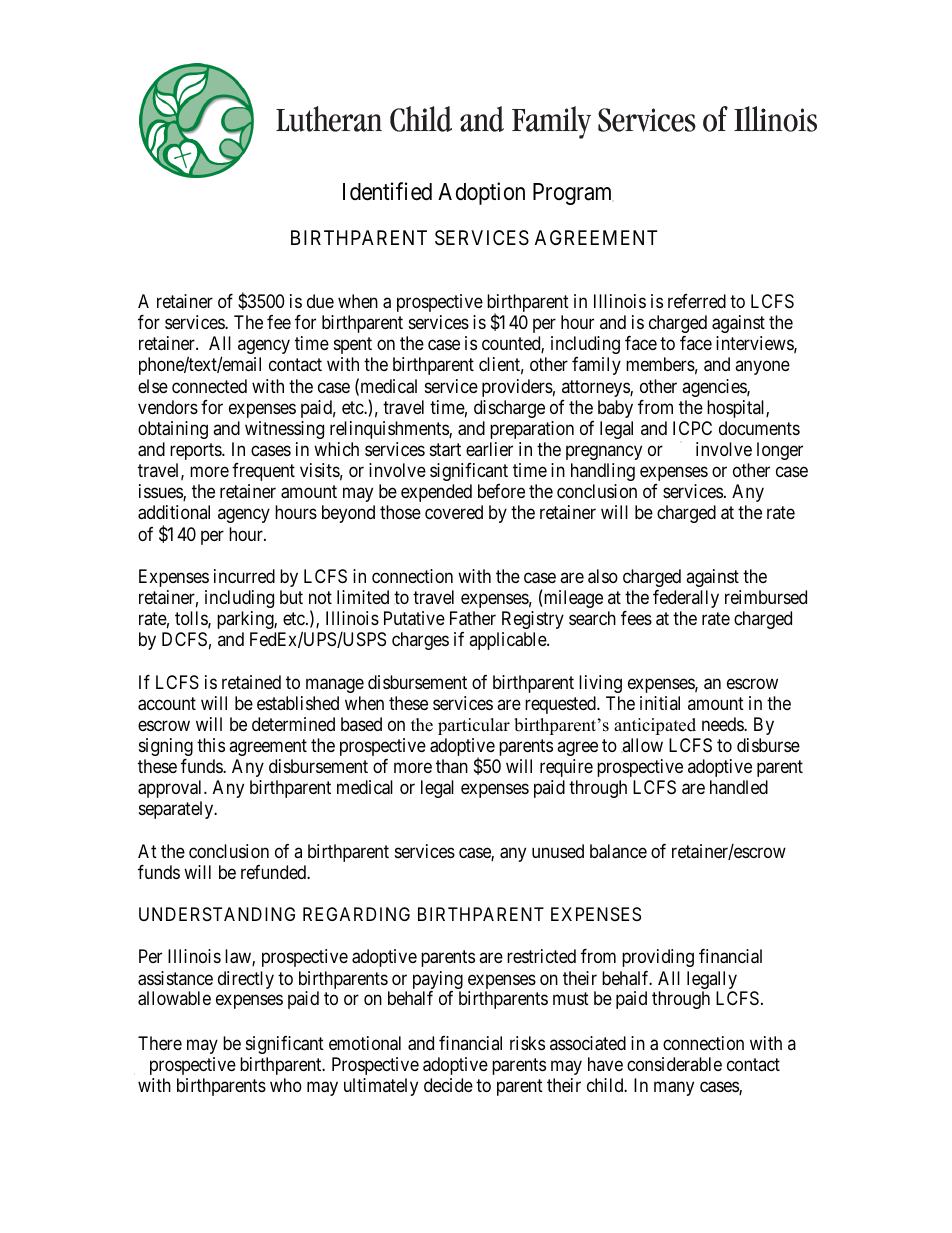  Describe the element at coordinates (173, 430) in the screenshot. I see `obtaining` at that location.
